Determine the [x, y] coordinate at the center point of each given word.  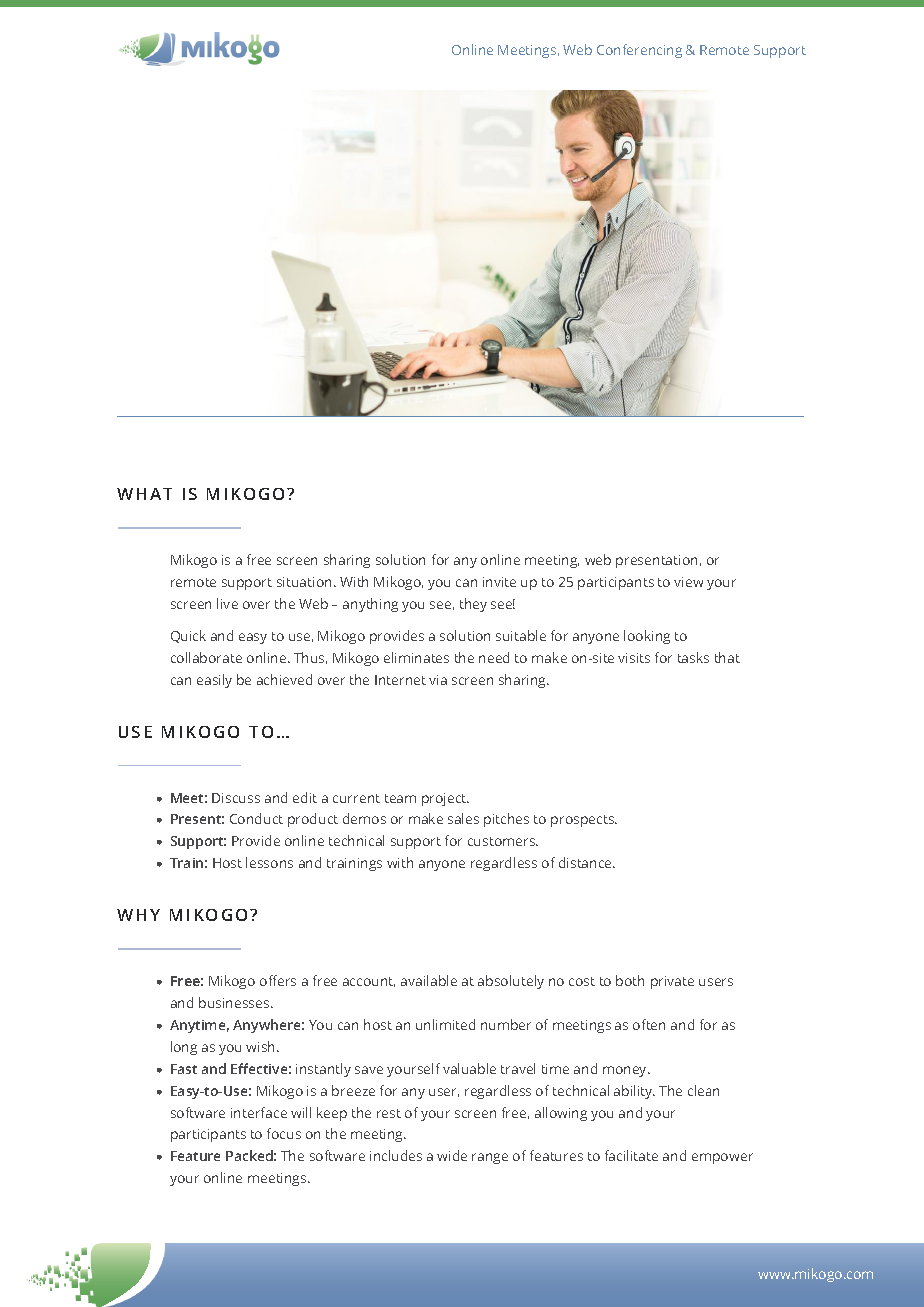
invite [499, 582]
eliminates [416, 657]
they [473, 605]
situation [304, 582]
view [688, 582]
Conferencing [639, 51]
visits [634, 658]
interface [259, 1112]
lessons [269, 862]
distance [587, 862]
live [227, 603]
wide [452, 1155]
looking [647, 637]
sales [463, 818]
